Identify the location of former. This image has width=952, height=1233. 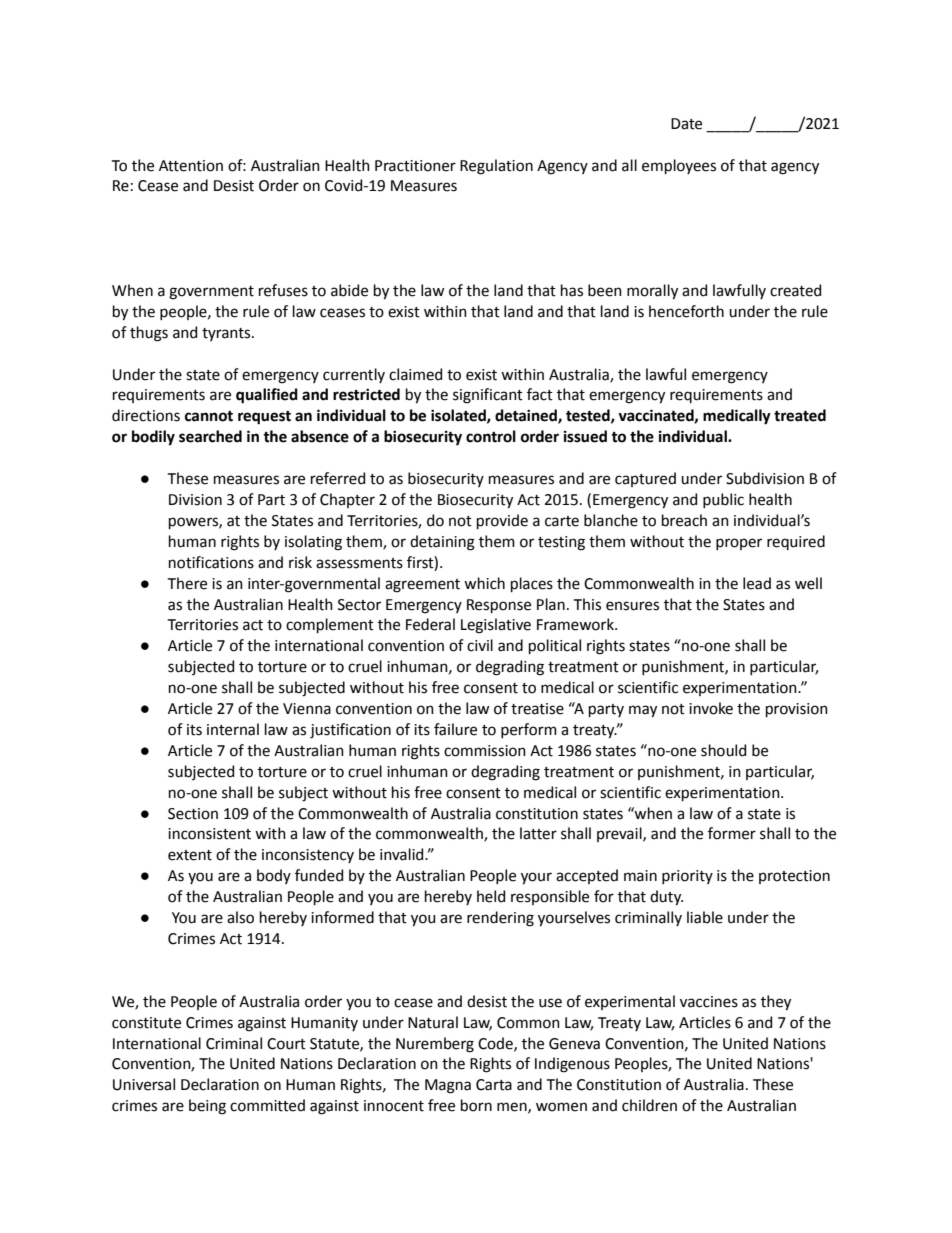
(732, 833).
